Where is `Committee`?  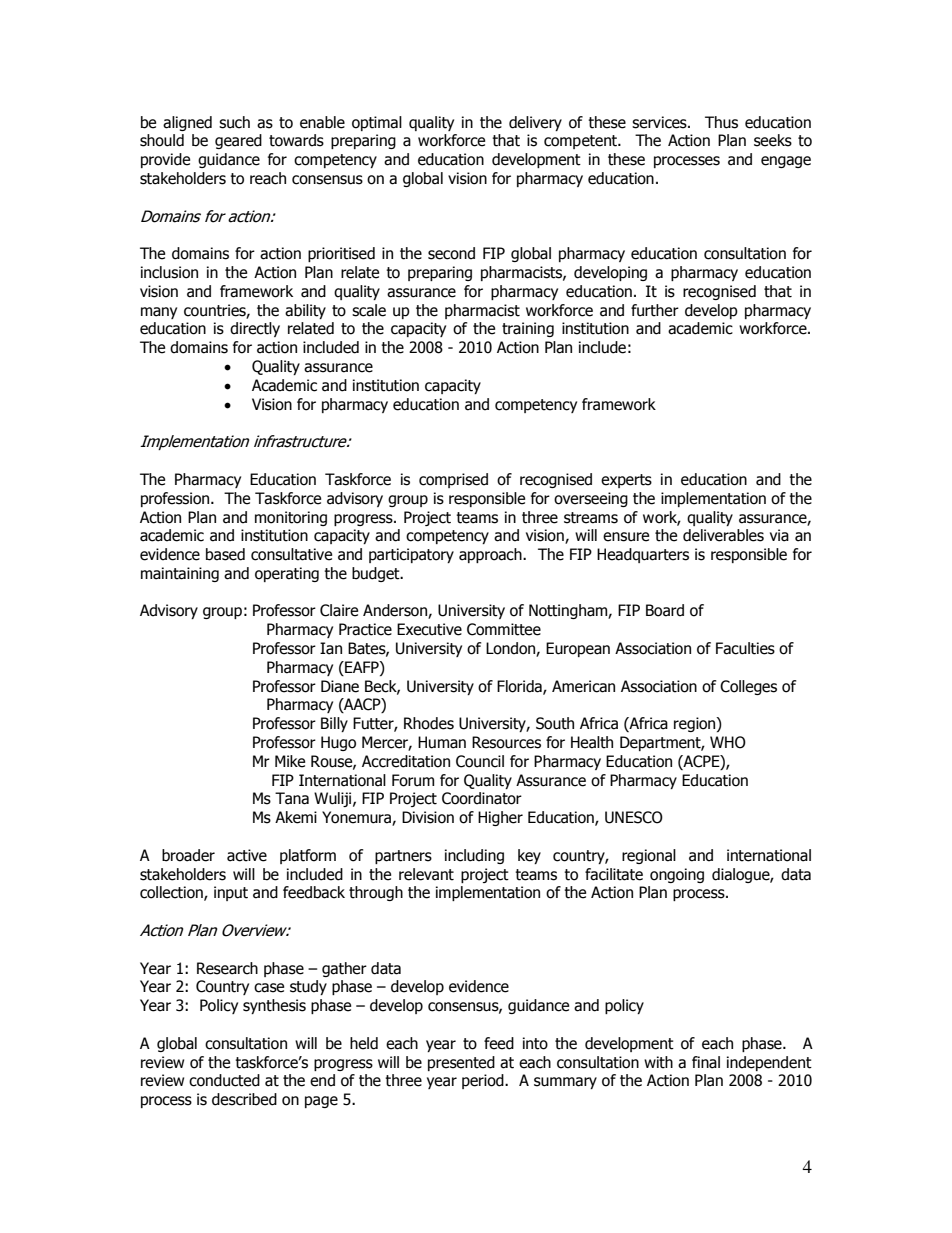
Committee is located at coordinates (504, 629).
